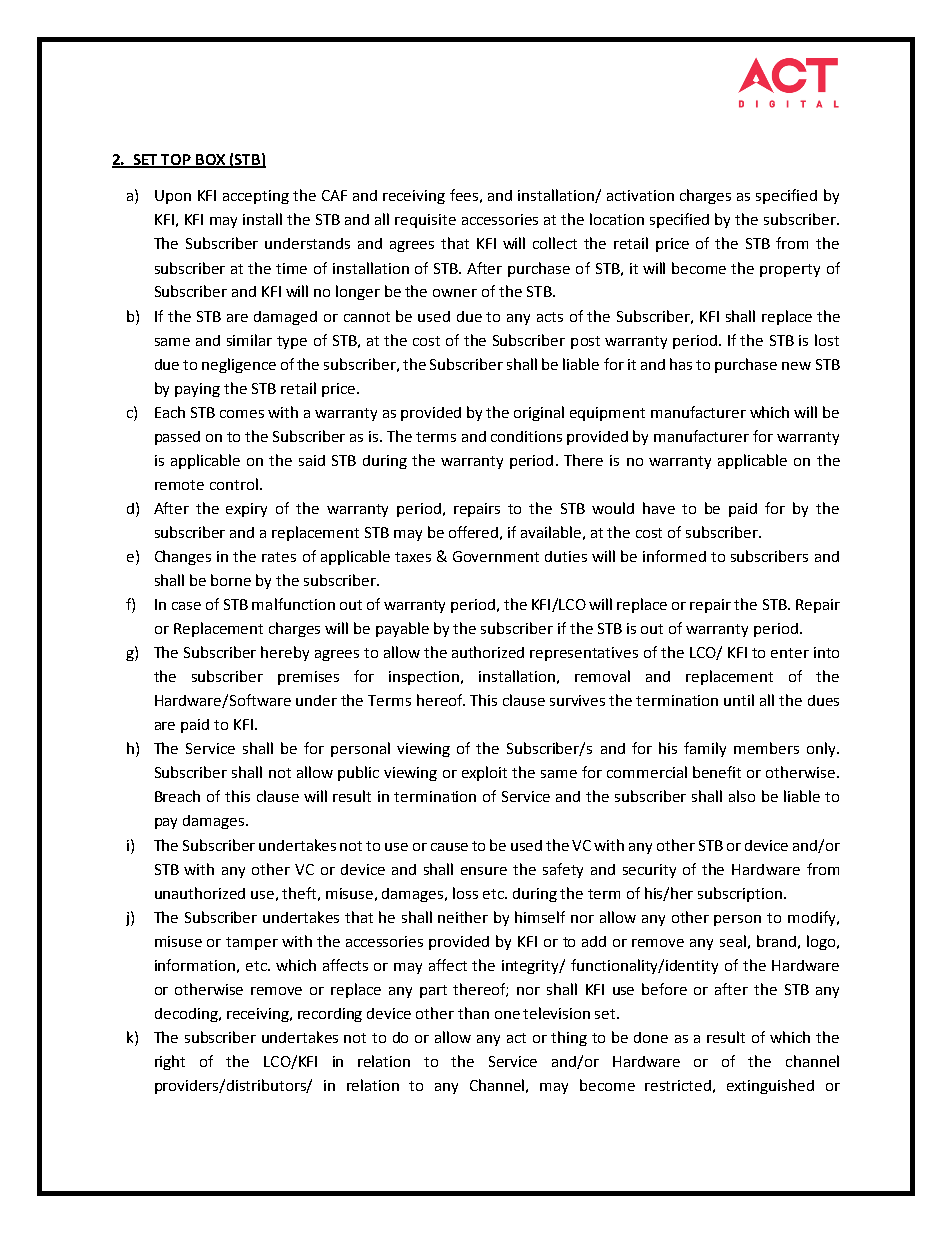  What do you see at coordinates (717, 772) in the screenshot?
I see `benefit` at bounding box center [717, 772].
